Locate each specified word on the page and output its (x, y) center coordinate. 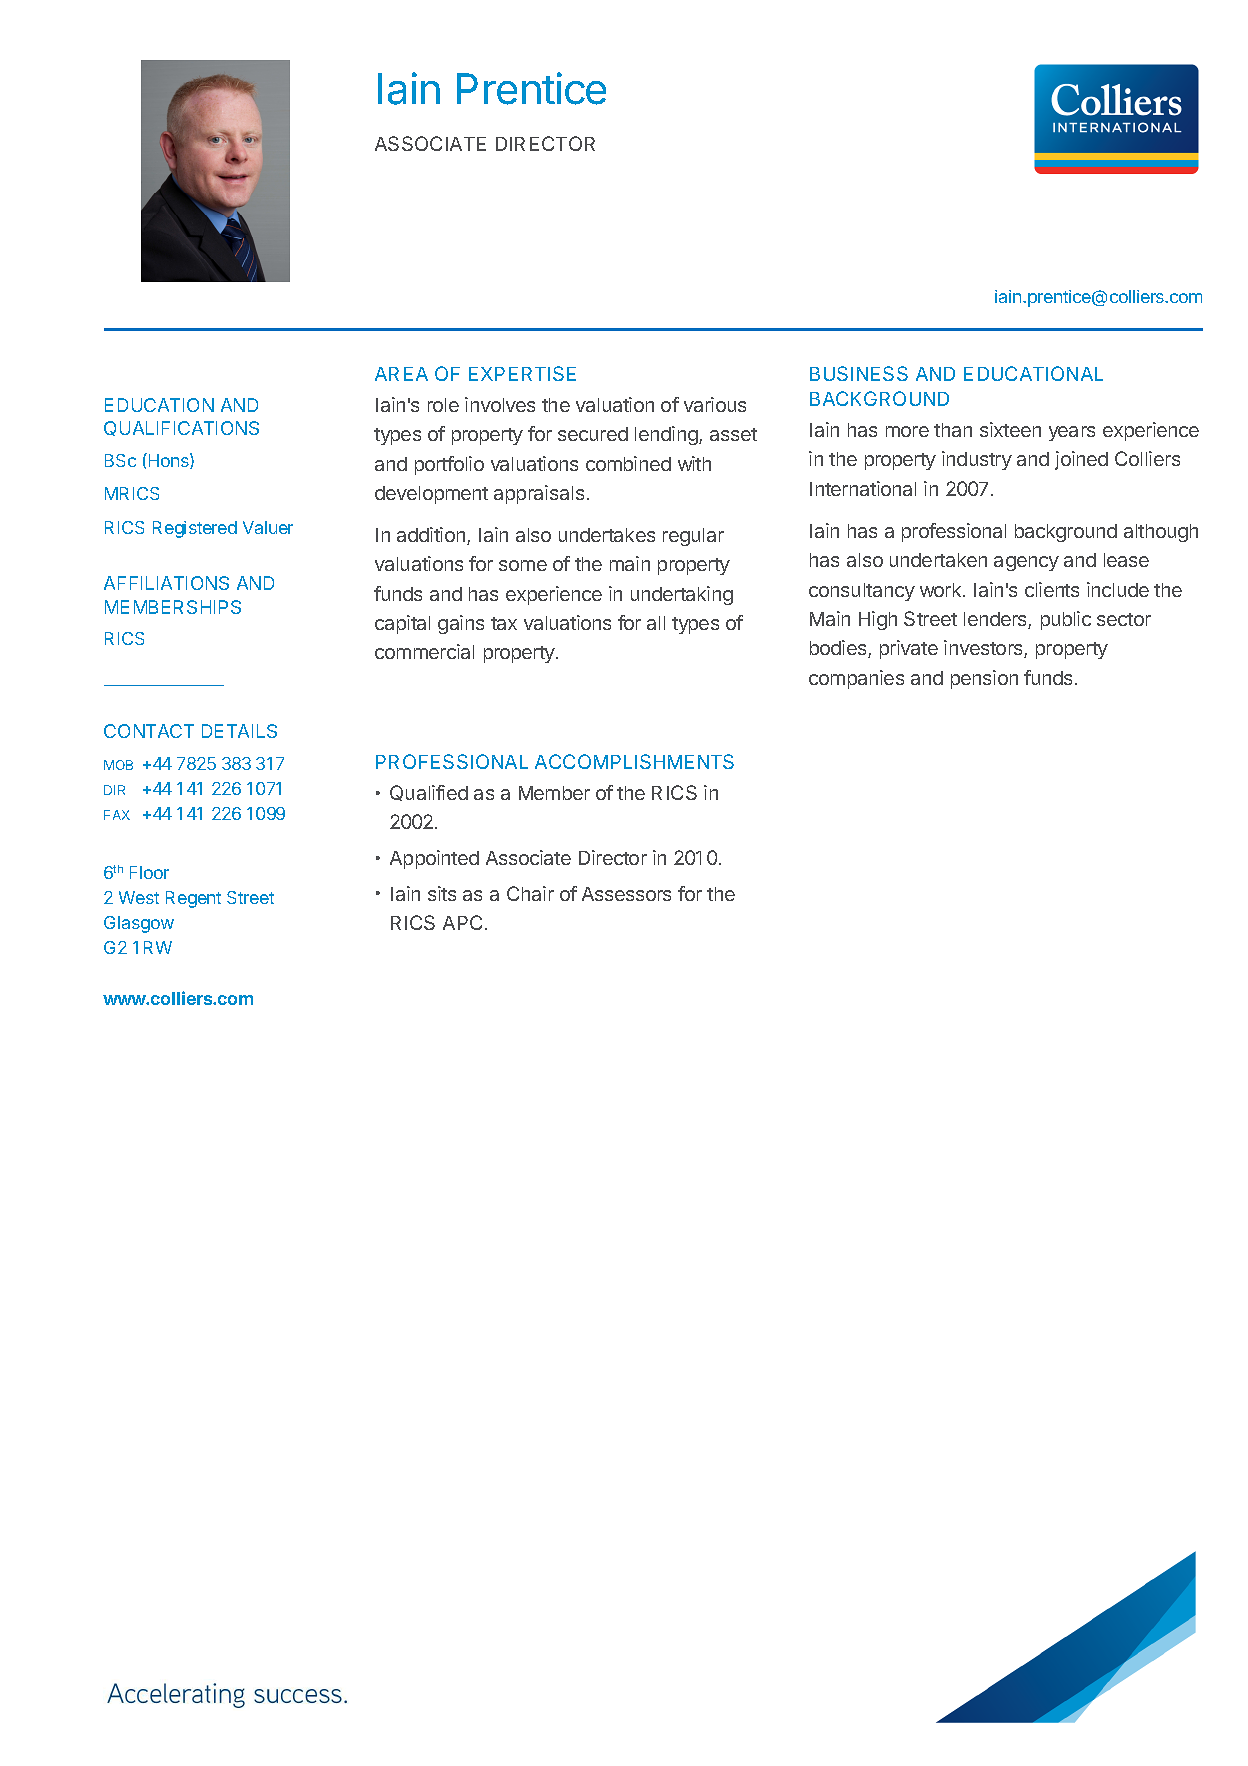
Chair (530, 893)
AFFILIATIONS (166, 583)
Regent (193, 899)
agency (1026, 563)
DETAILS (239, 731)
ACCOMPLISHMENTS (634, 761)
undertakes (607, 535)
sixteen (1010, 429)
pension (984, 679)
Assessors (626, 894)
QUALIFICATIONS (181, 428)
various (715, 404)
